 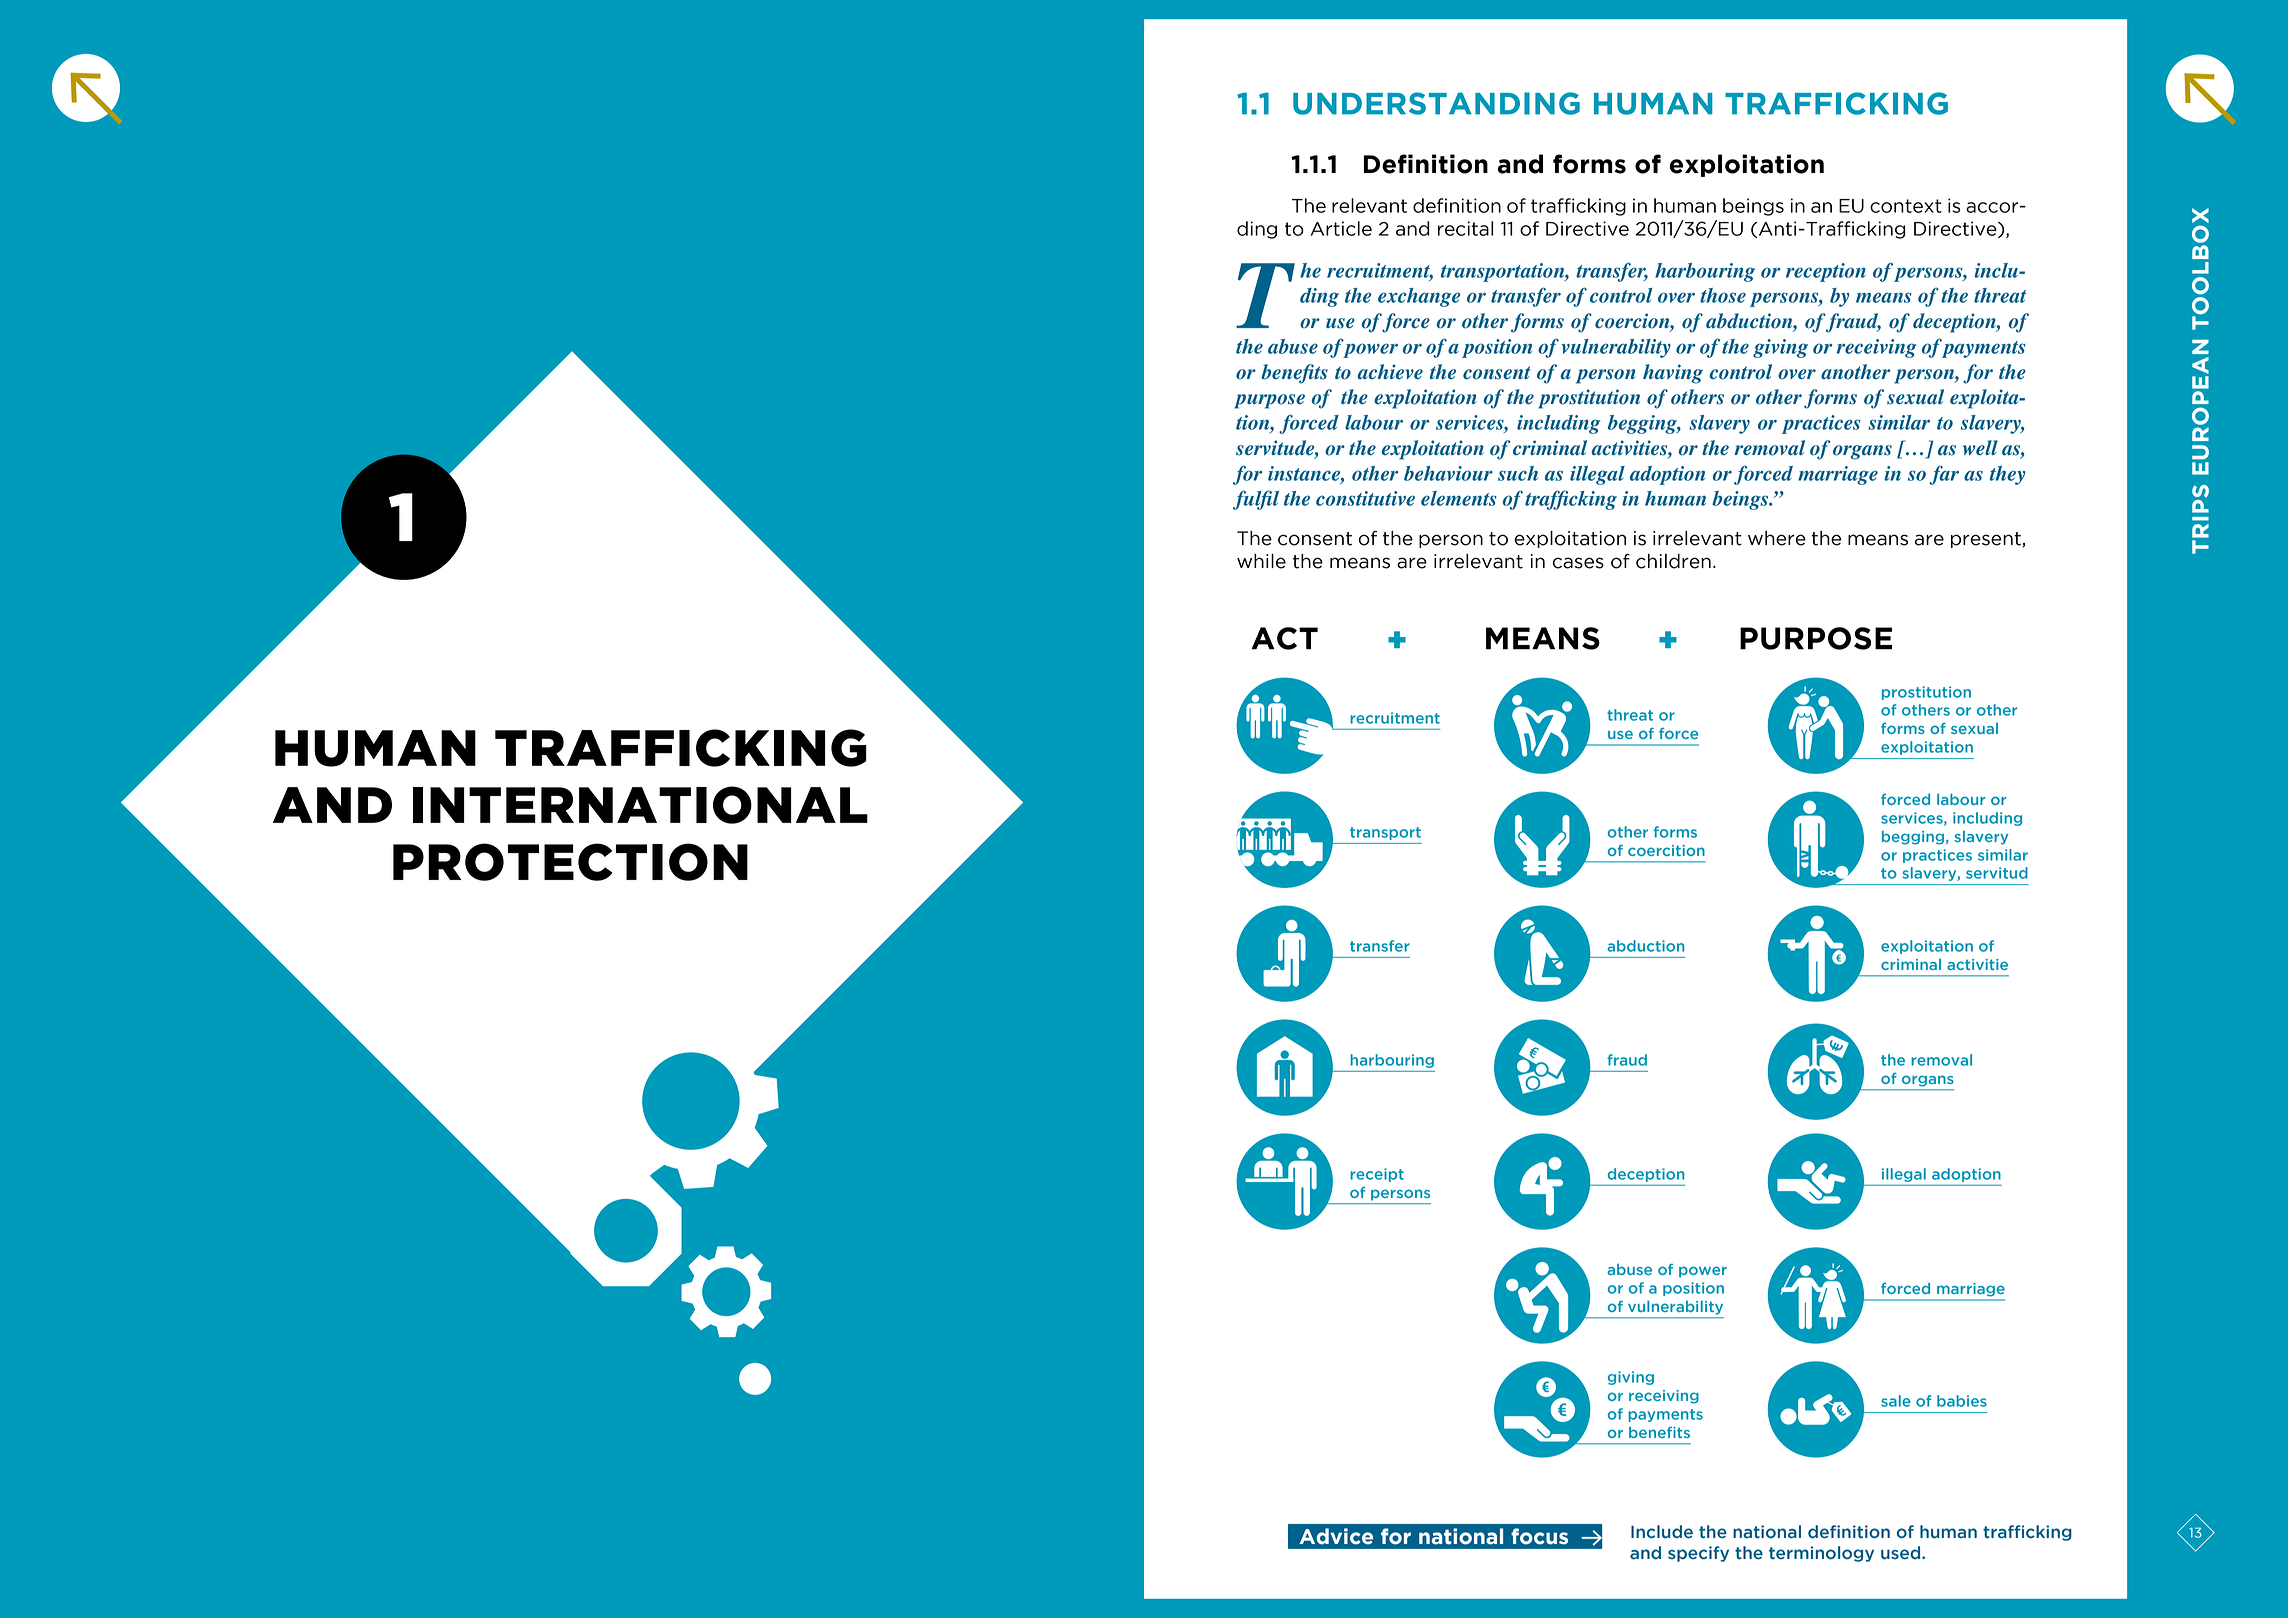 I want to click on those, so click(x=1723, y=295).
